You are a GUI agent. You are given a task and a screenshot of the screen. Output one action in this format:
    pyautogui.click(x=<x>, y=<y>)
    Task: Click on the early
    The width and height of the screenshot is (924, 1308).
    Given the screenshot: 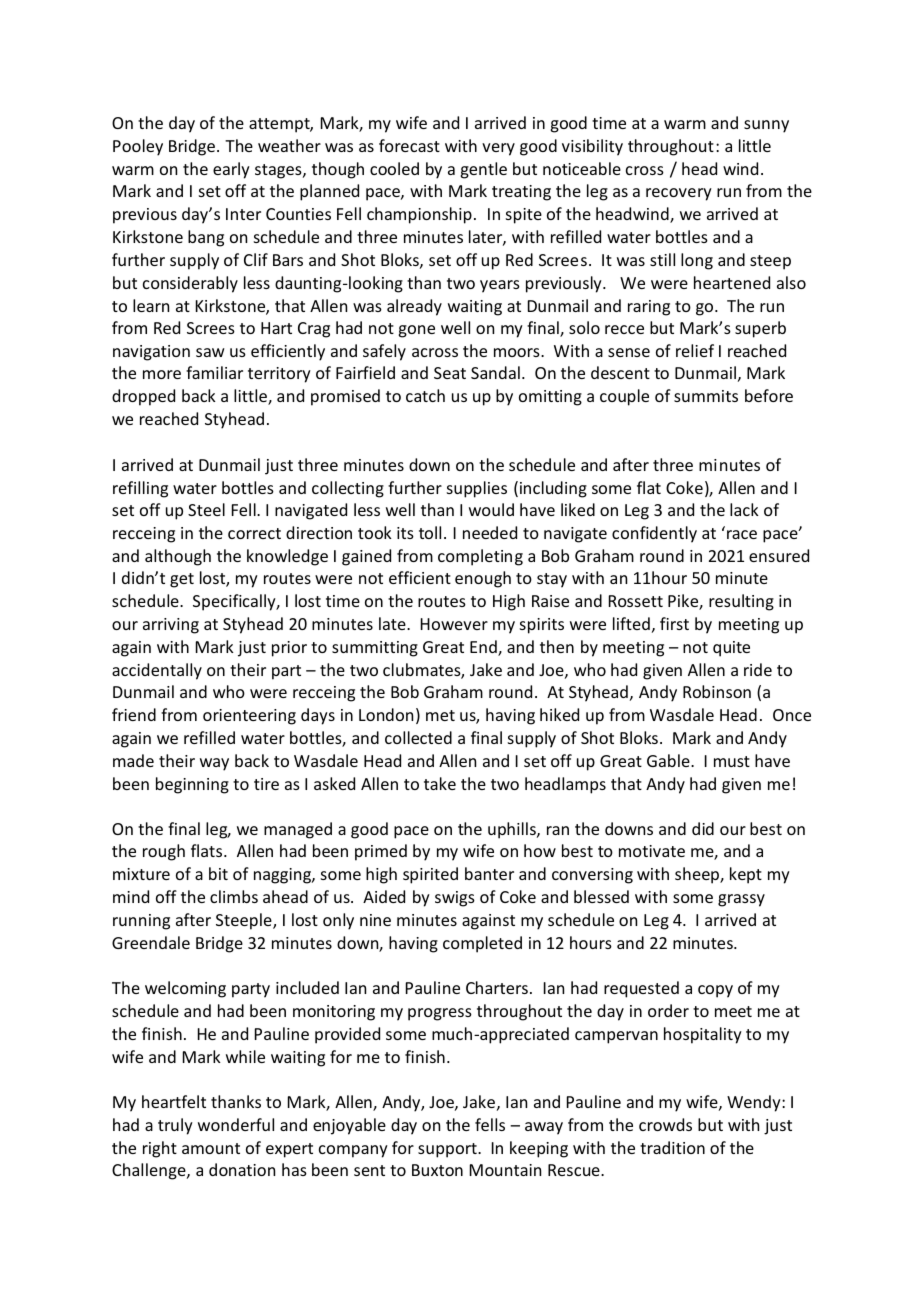 What is the action you would take?
    pyautogui.click(x=231, y=170)
